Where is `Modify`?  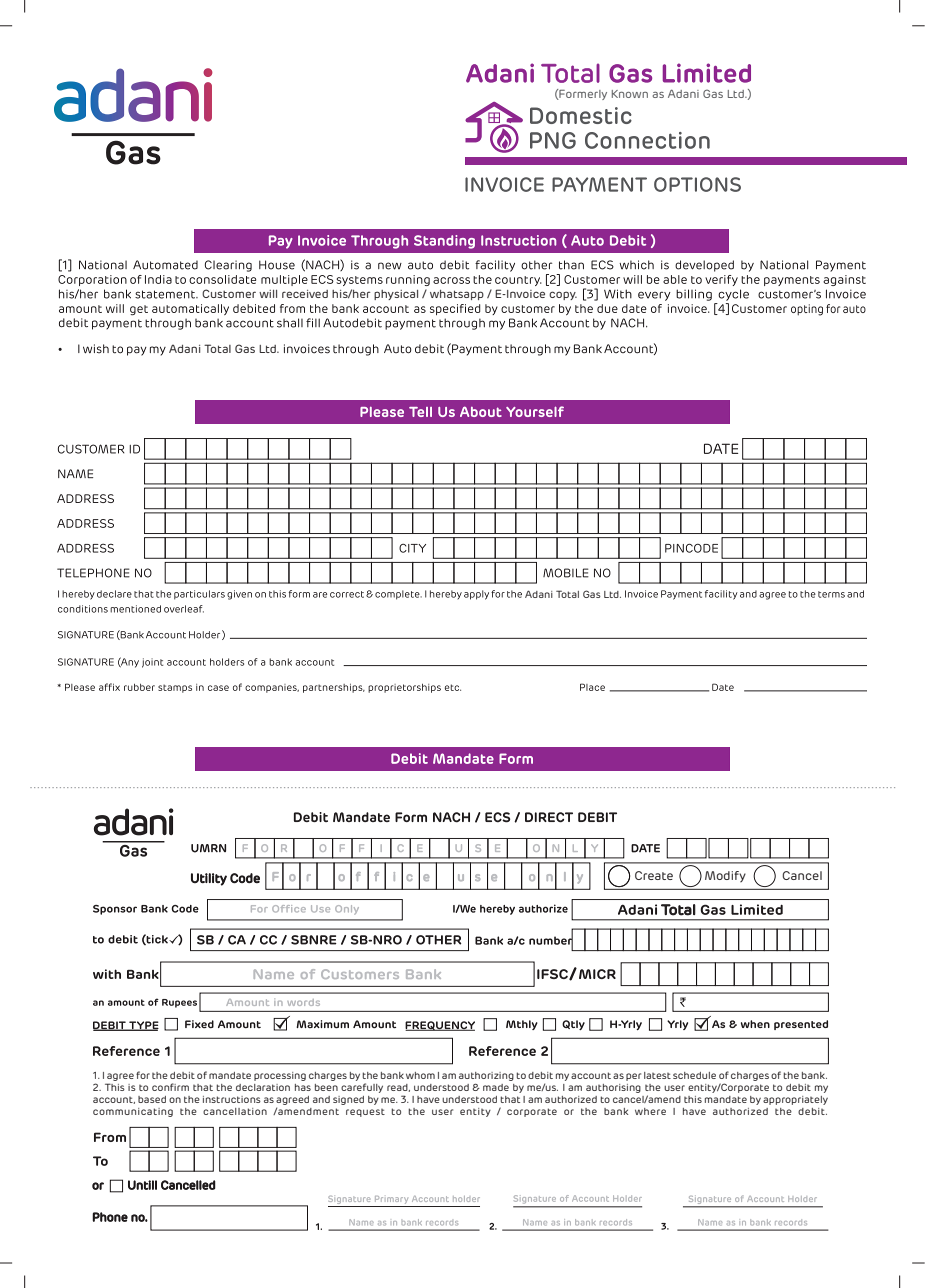
Modify is located at coordinates (725, 876).
